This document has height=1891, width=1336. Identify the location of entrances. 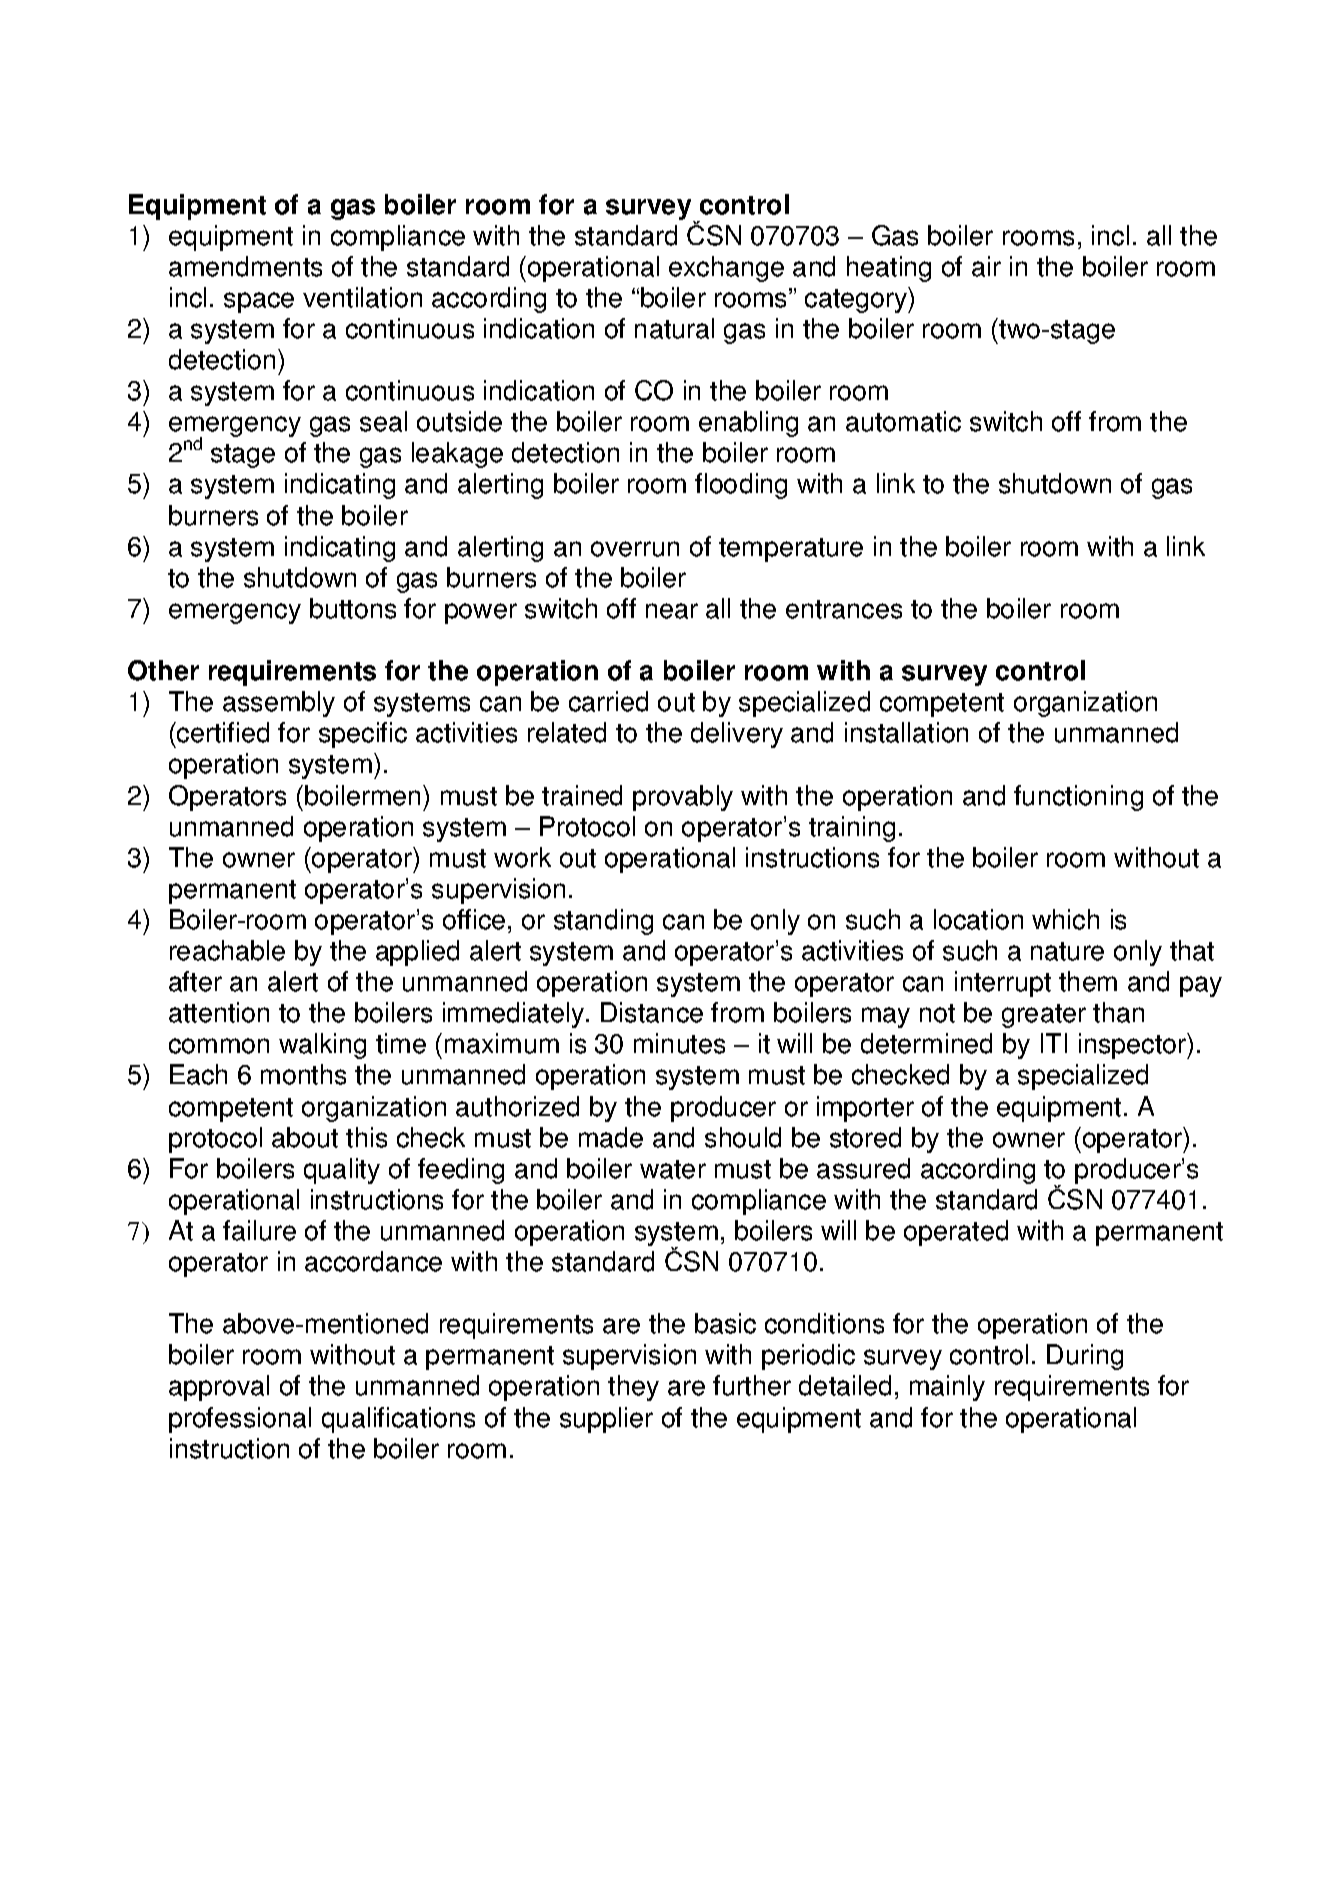
(844, 609).
